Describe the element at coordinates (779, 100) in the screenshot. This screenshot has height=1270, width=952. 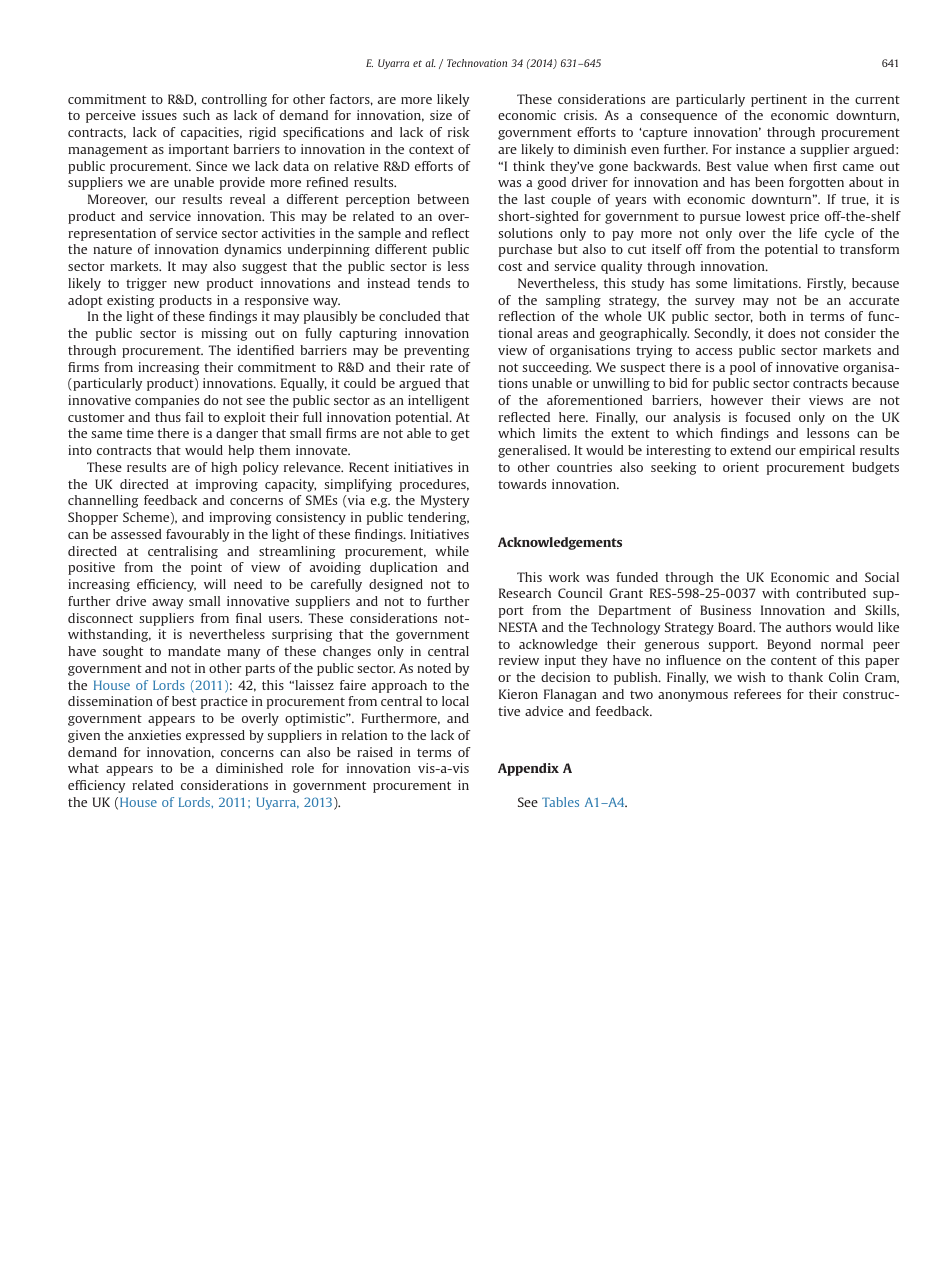
I see `pertinent` at that location.
